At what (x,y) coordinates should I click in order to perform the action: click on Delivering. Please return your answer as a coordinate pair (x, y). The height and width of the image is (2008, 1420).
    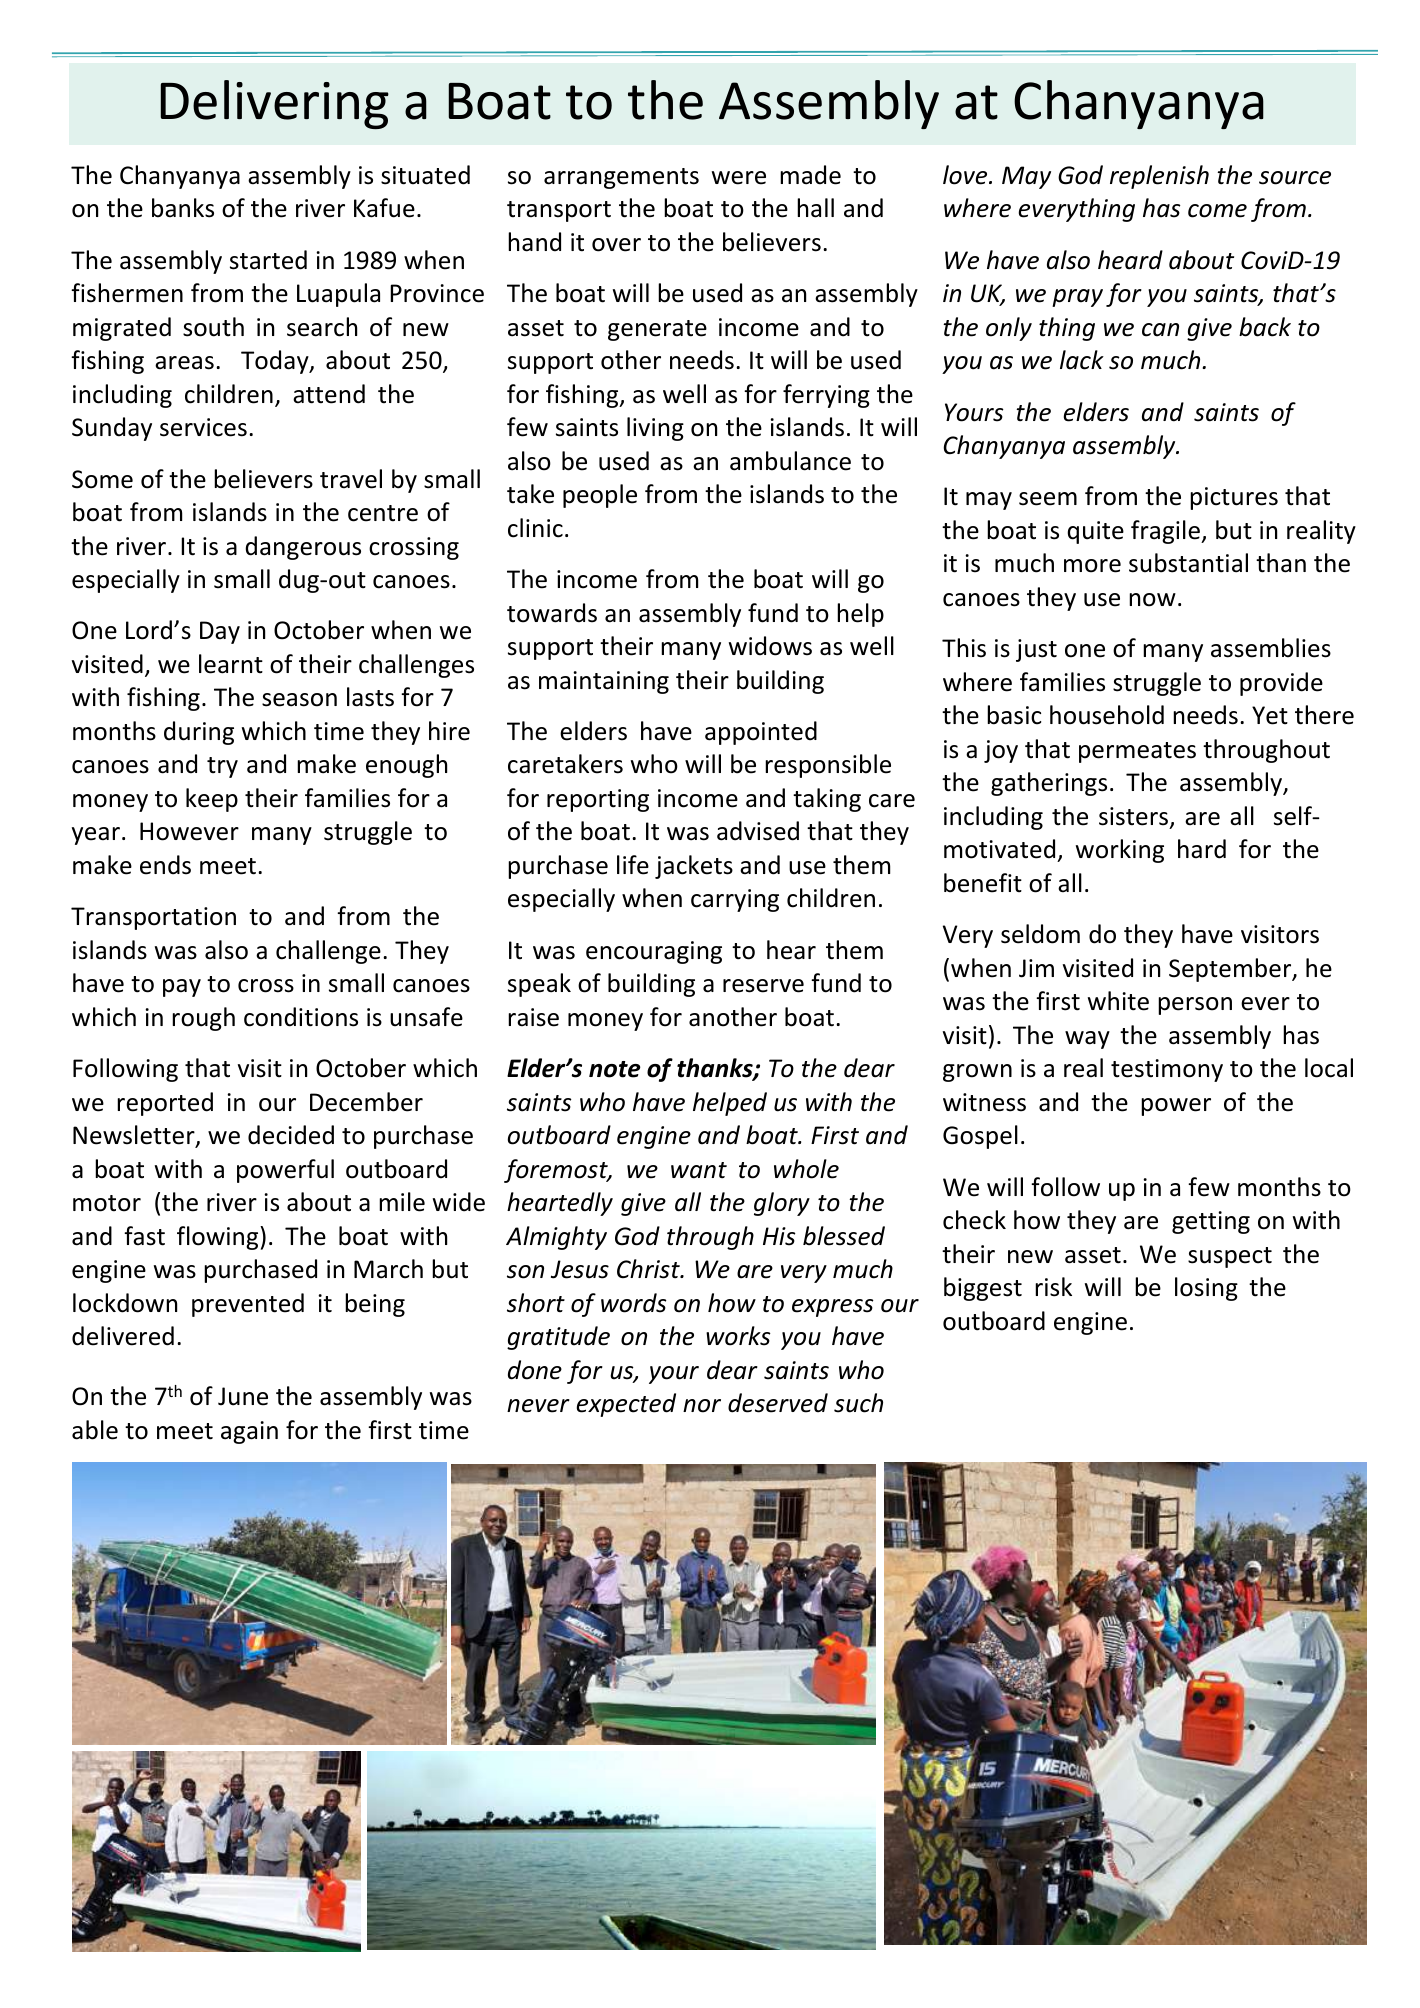
    Looking at the image, I should click on (275, 104).
